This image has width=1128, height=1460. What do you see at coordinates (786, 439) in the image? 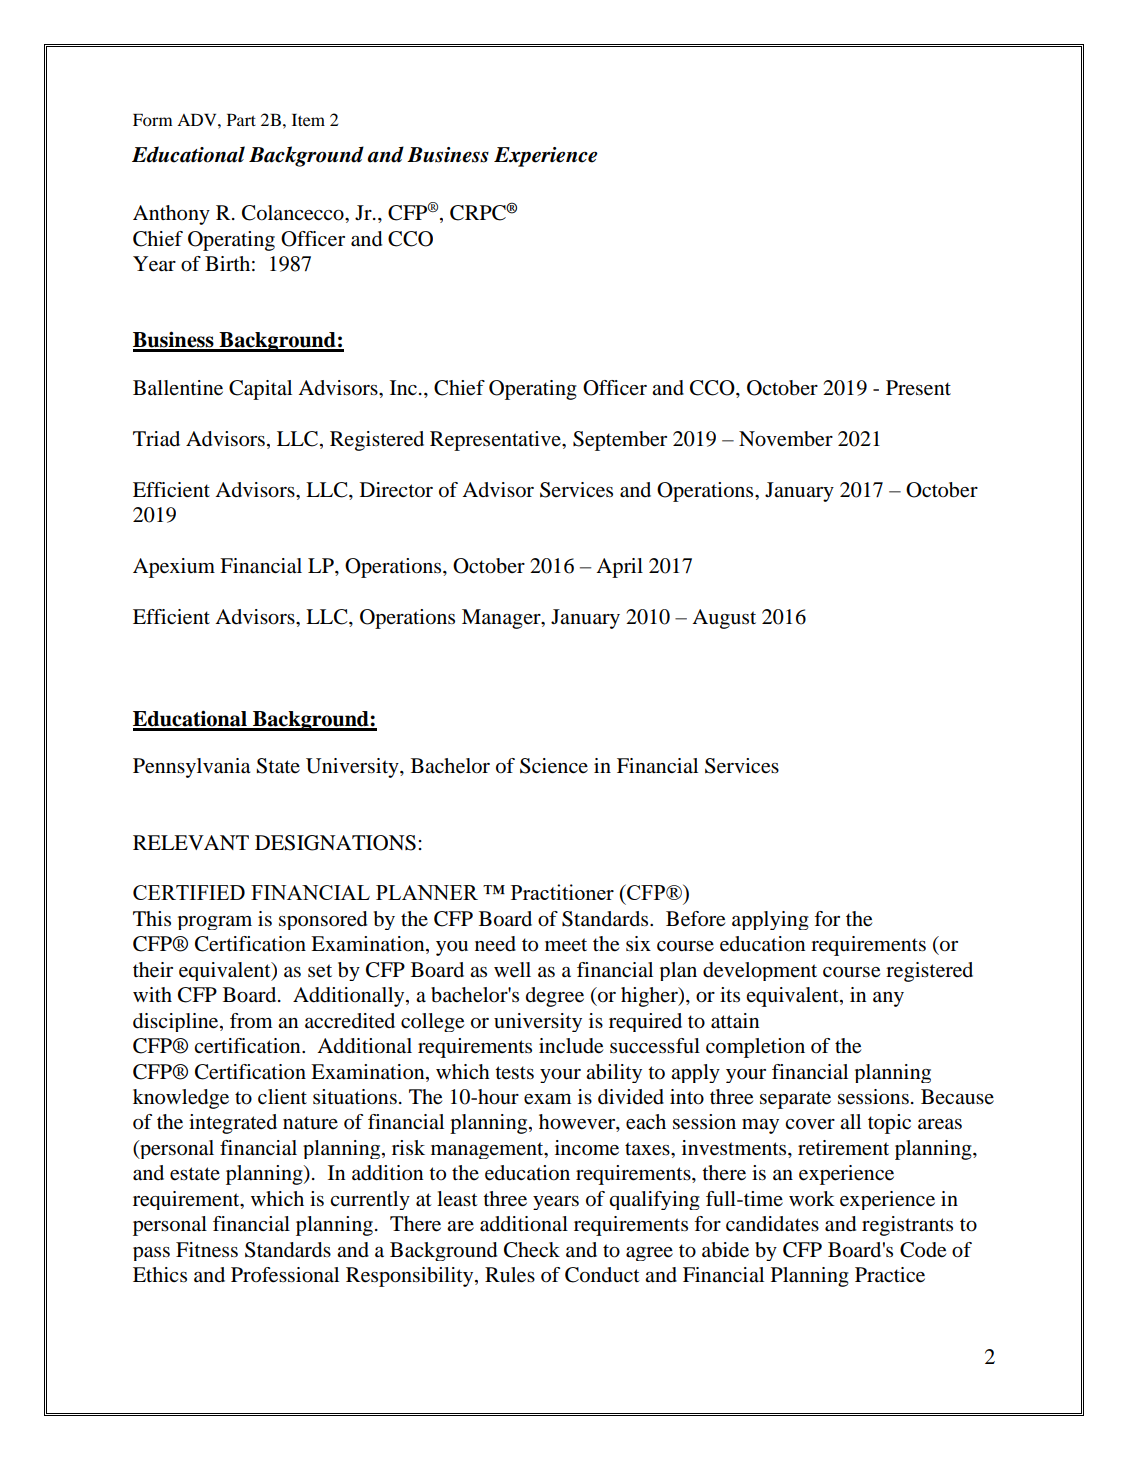
I see `November` at bounding box center [786, 439].
